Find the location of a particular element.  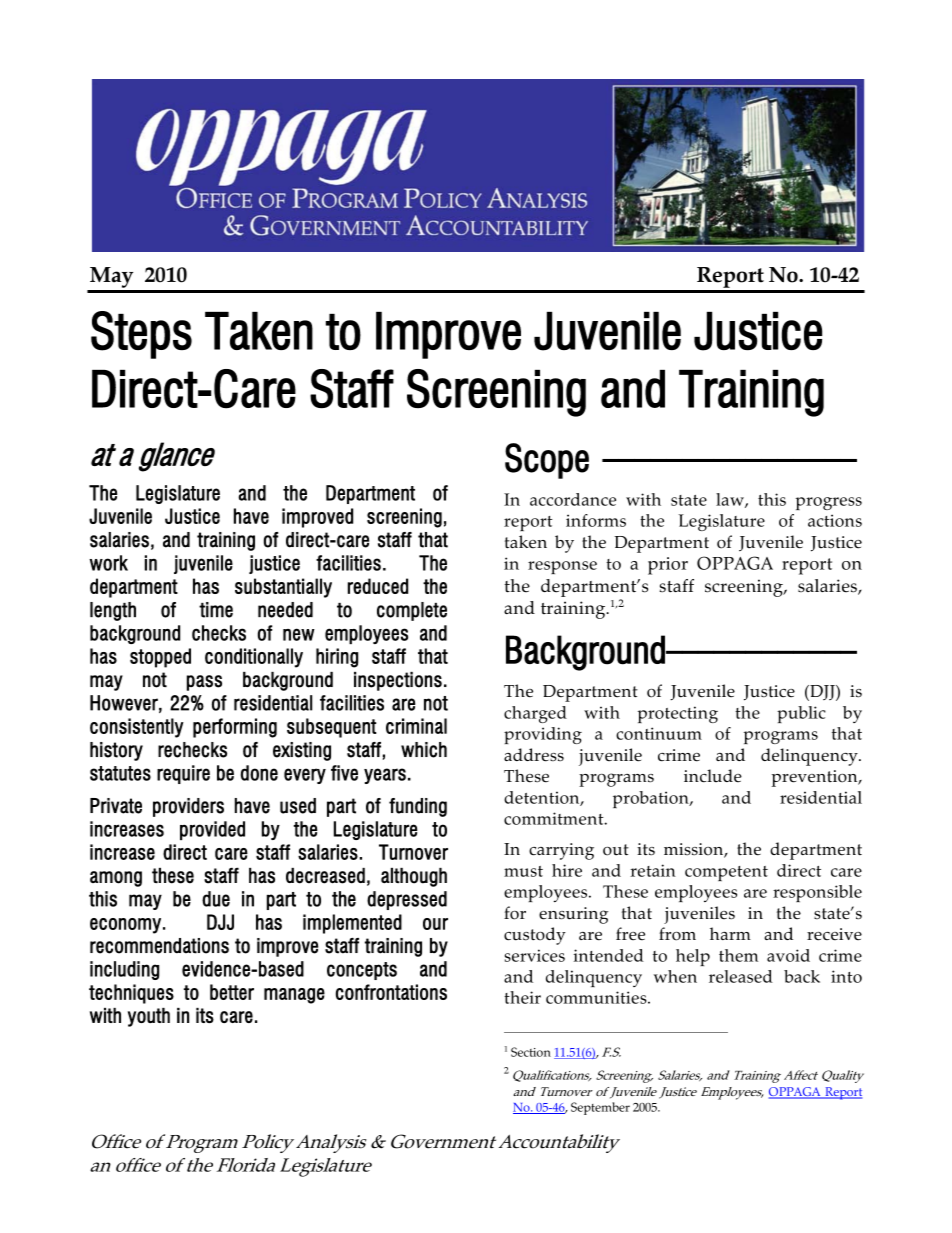

youth is located at coordinates (149, 1017).
